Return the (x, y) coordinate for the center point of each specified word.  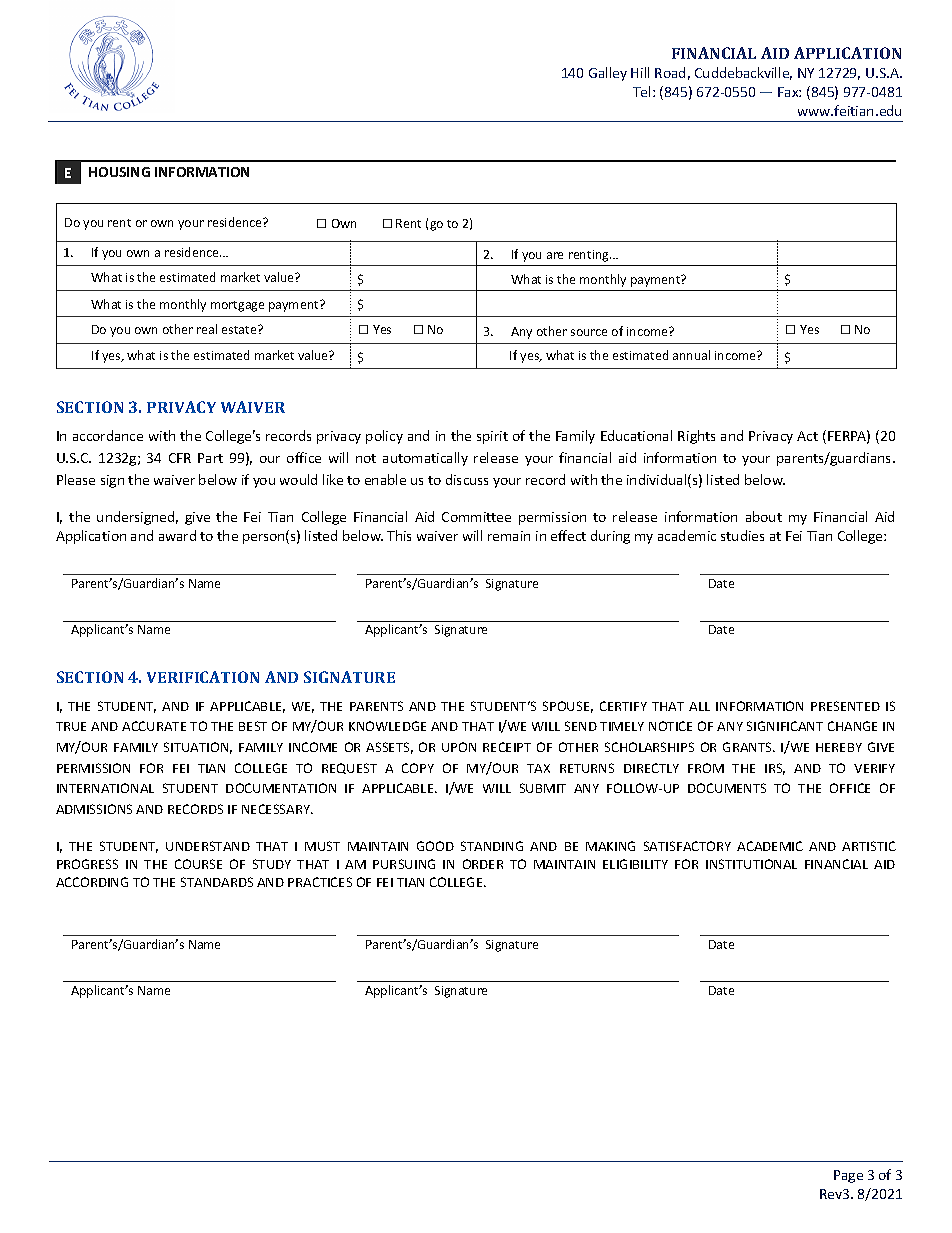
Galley (608, 74)
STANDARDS (217, 882)
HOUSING (119, 172)
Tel (643, 91)
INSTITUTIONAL (751, 864)
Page (848, 1176)
